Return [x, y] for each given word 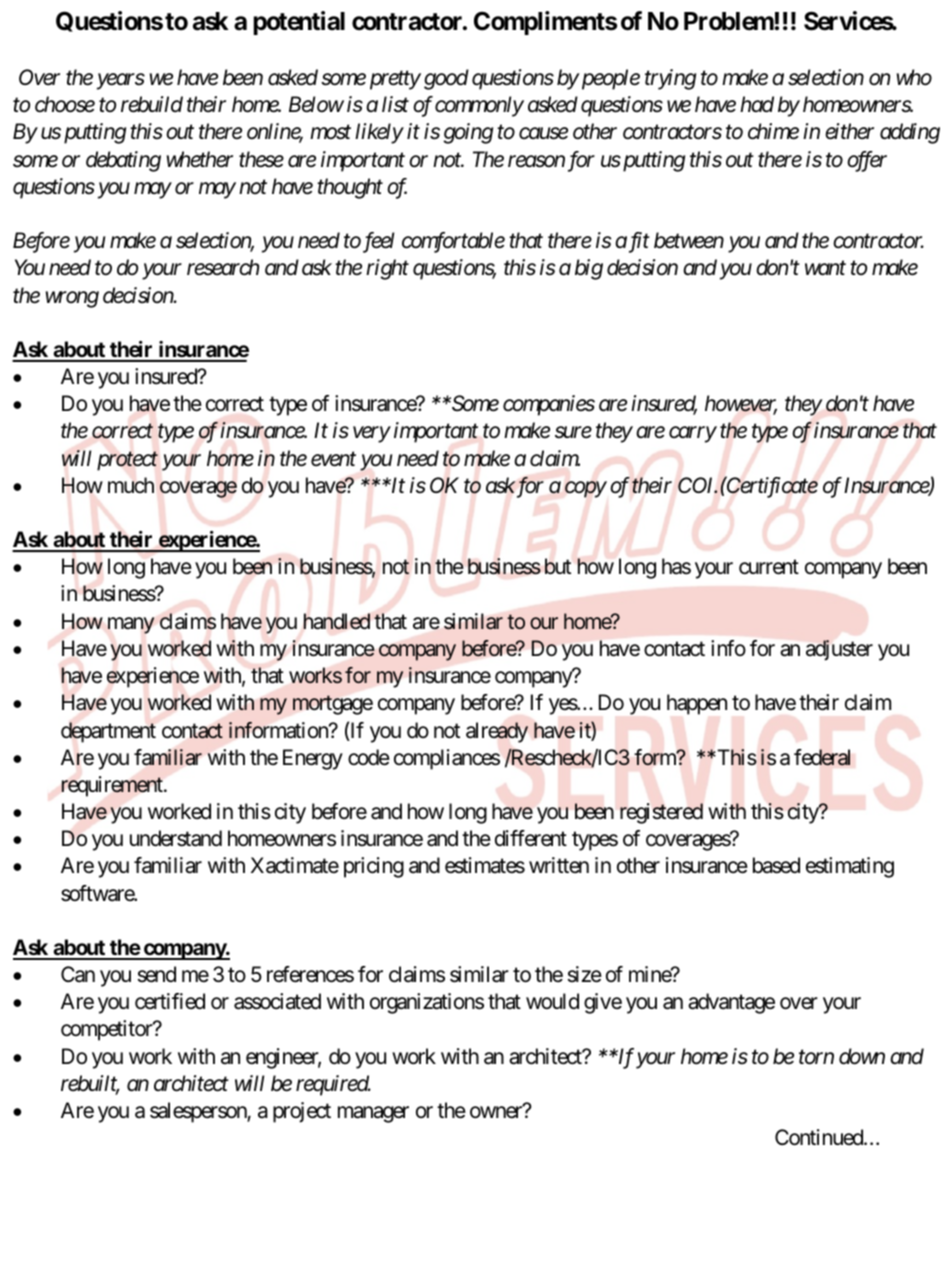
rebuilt [90, 1084]
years [121, 82]
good [446, 79]
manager [373, 1114]
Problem [729, 21]
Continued [820, 1137]
